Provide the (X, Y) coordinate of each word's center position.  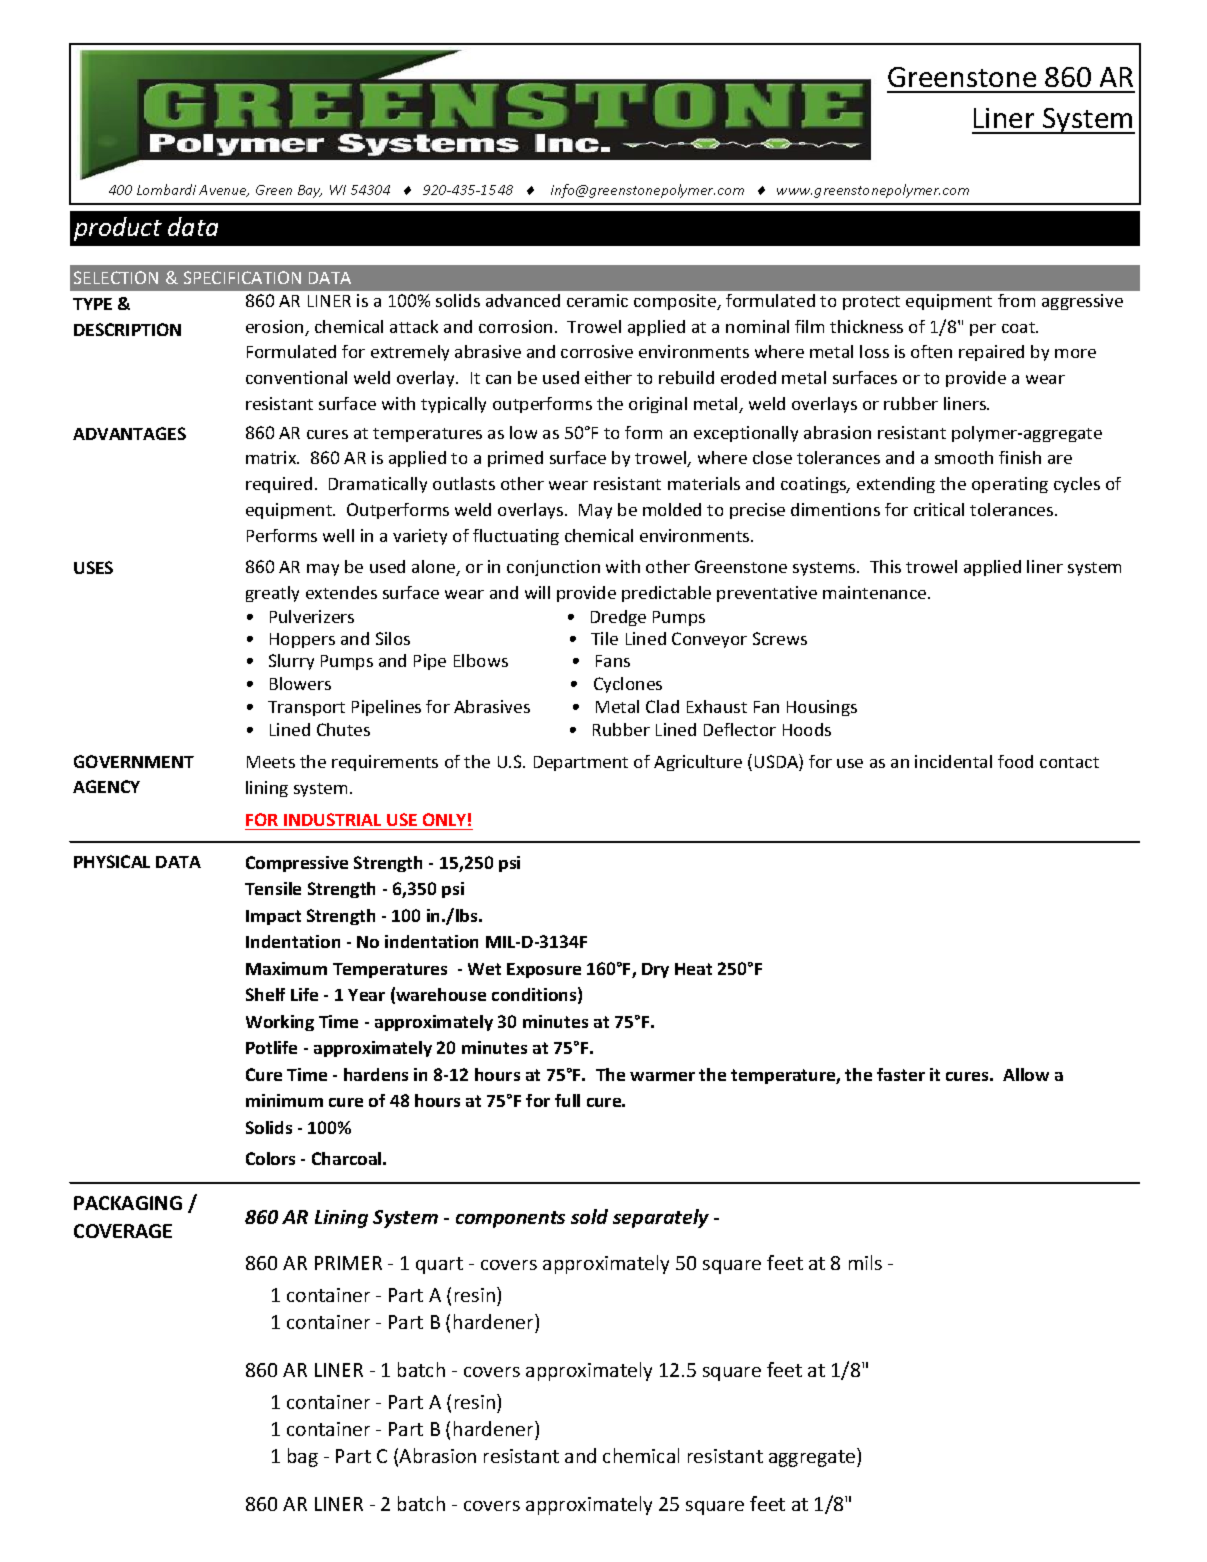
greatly (272, 594)
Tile (604, 638)
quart (439, 1265)
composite (676, 302)
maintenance (876, 592)
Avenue (224, 191)
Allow (1026, 1074)
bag (303, 1457)
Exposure (544, 970)
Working (280, 1023)
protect (871, 303)
